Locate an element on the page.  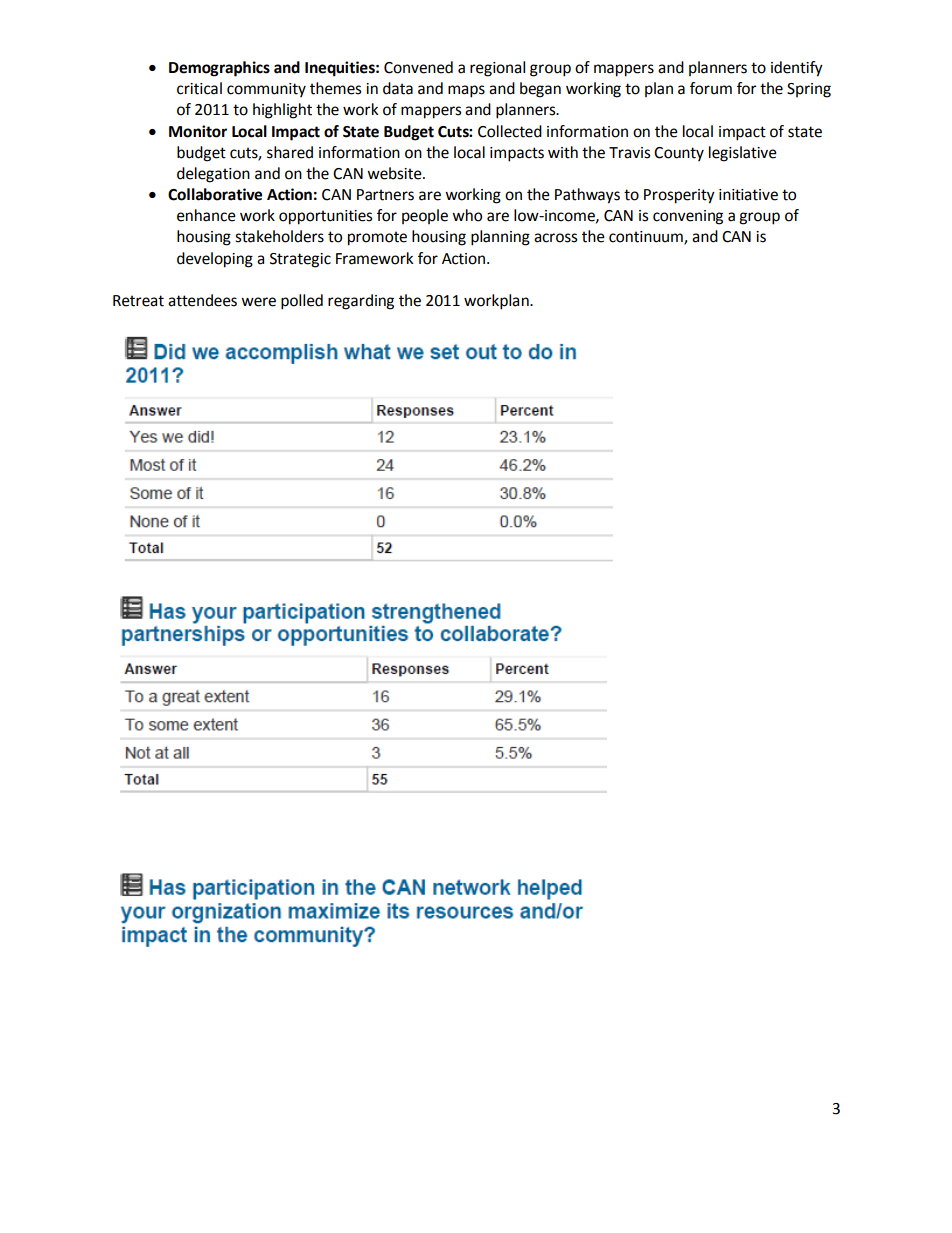
website is located at coordinates (395, 173).
